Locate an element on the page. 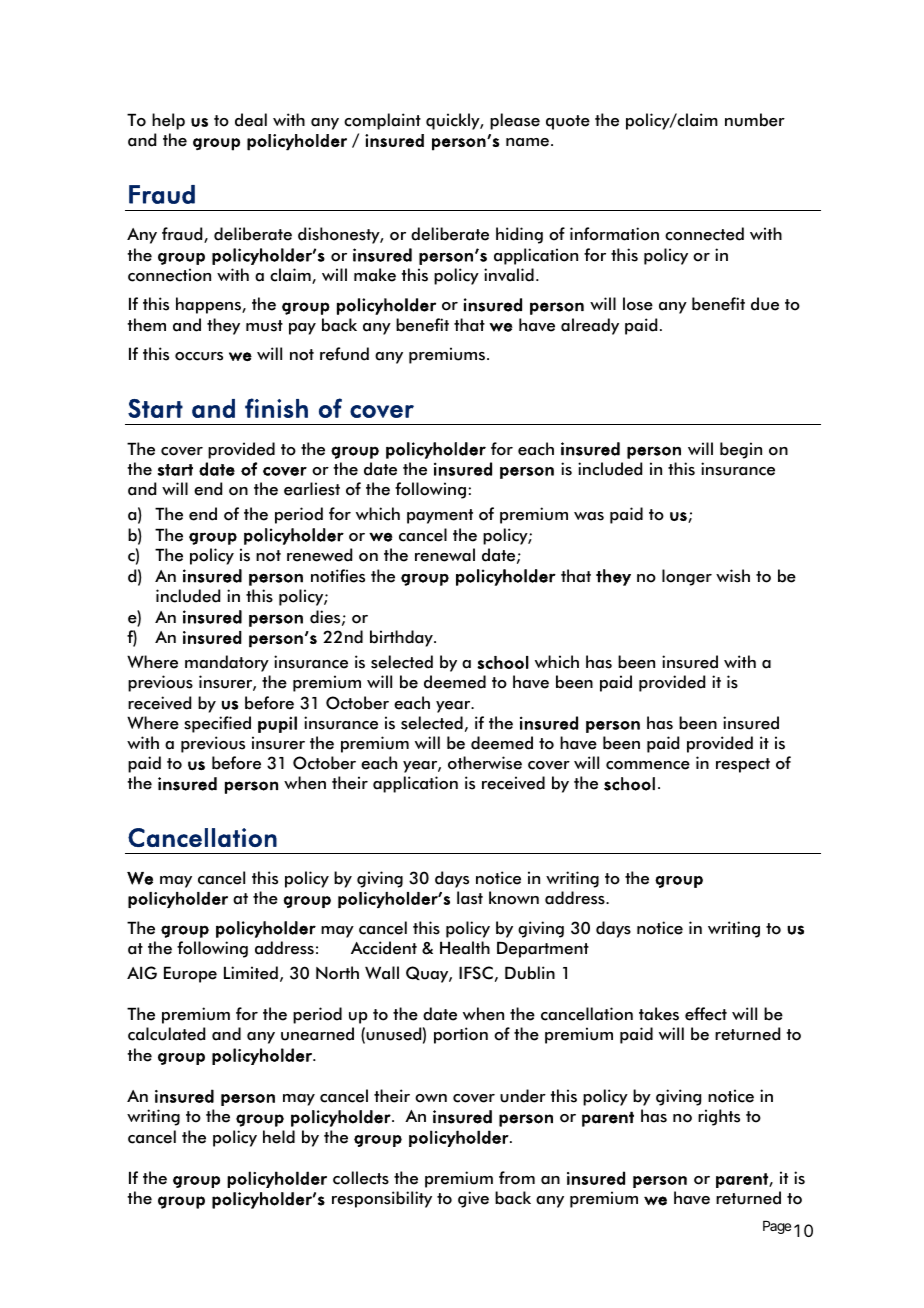 The image size is (924, 1308). Page is located at coordinates (777, 1227).
